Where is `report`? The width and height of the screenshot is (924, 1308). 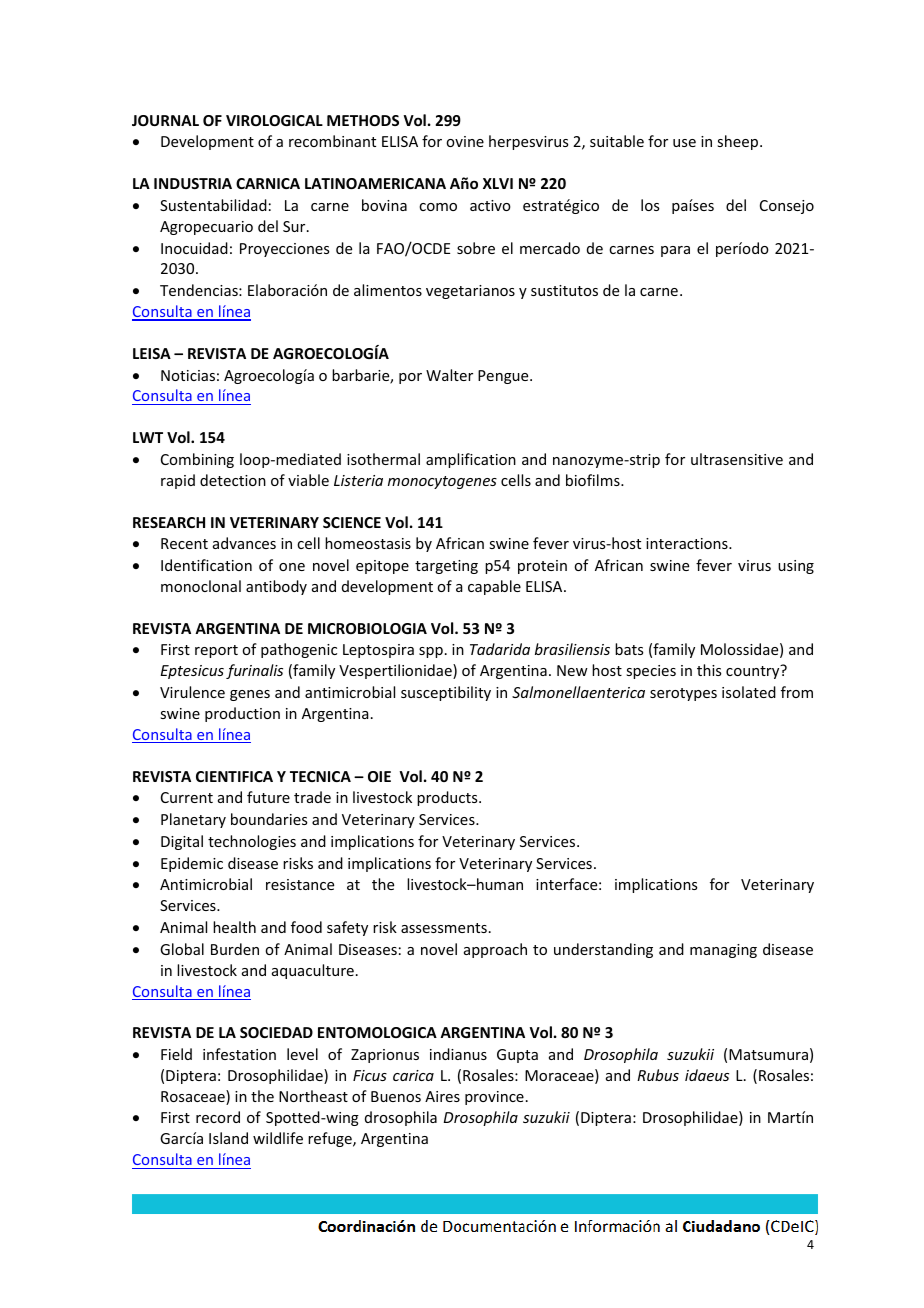 report is located at coordinates (216, 651).
